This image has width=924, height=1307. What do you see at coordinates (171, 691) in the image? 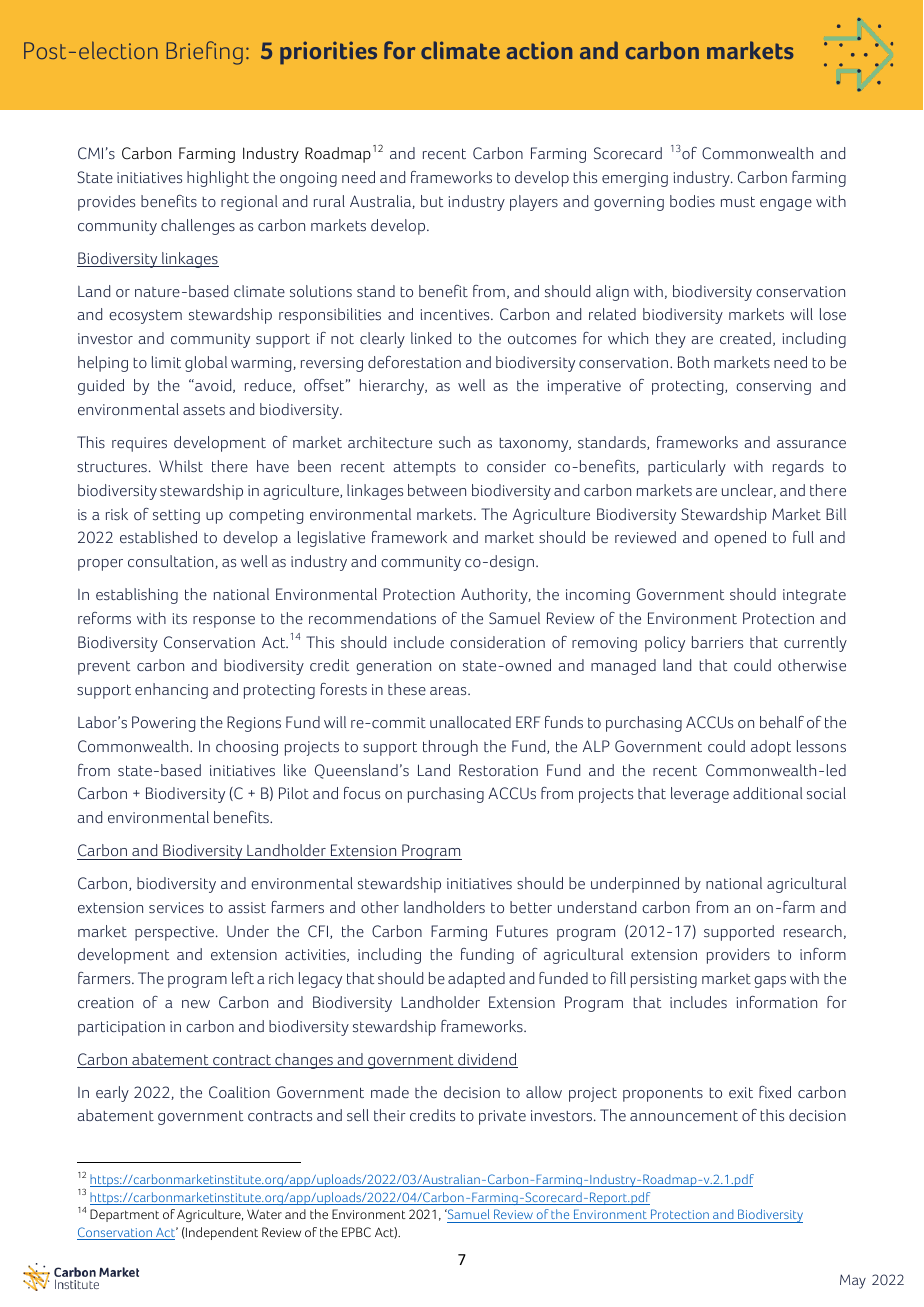
I see `enhancing` at bounding box center [171, 691].
